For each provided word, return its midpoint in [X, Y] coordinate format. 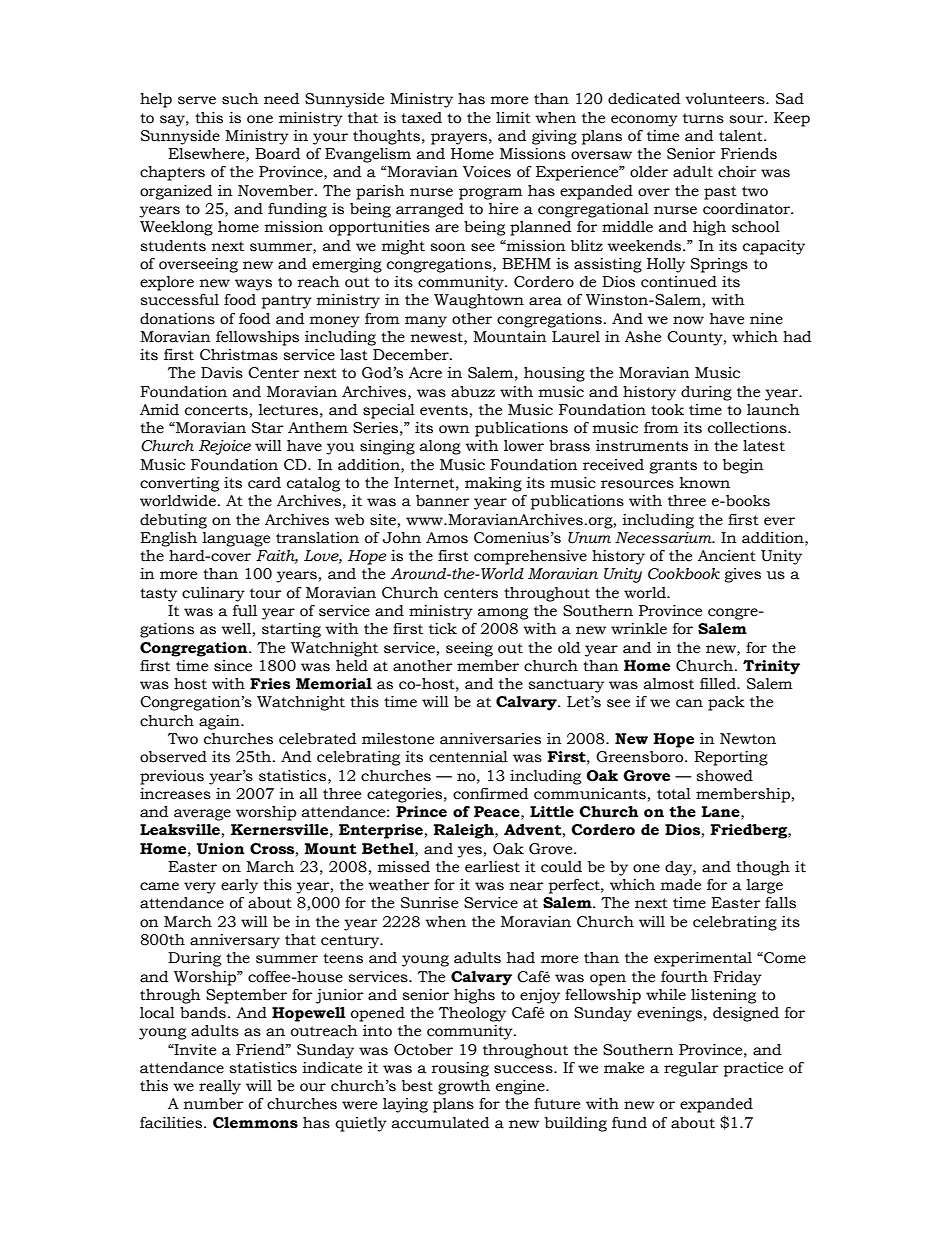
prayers [459, 139]
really [220, 1087]
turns [703, 118]
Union [221, 849]
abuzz [473, 392]
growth [464, 1087]
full [245, 611]
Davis [222, 373]
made [681, 885]
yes [469, 852]
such [240, 99]
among [503, 614]
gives [742, 575]
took [667, 410]
